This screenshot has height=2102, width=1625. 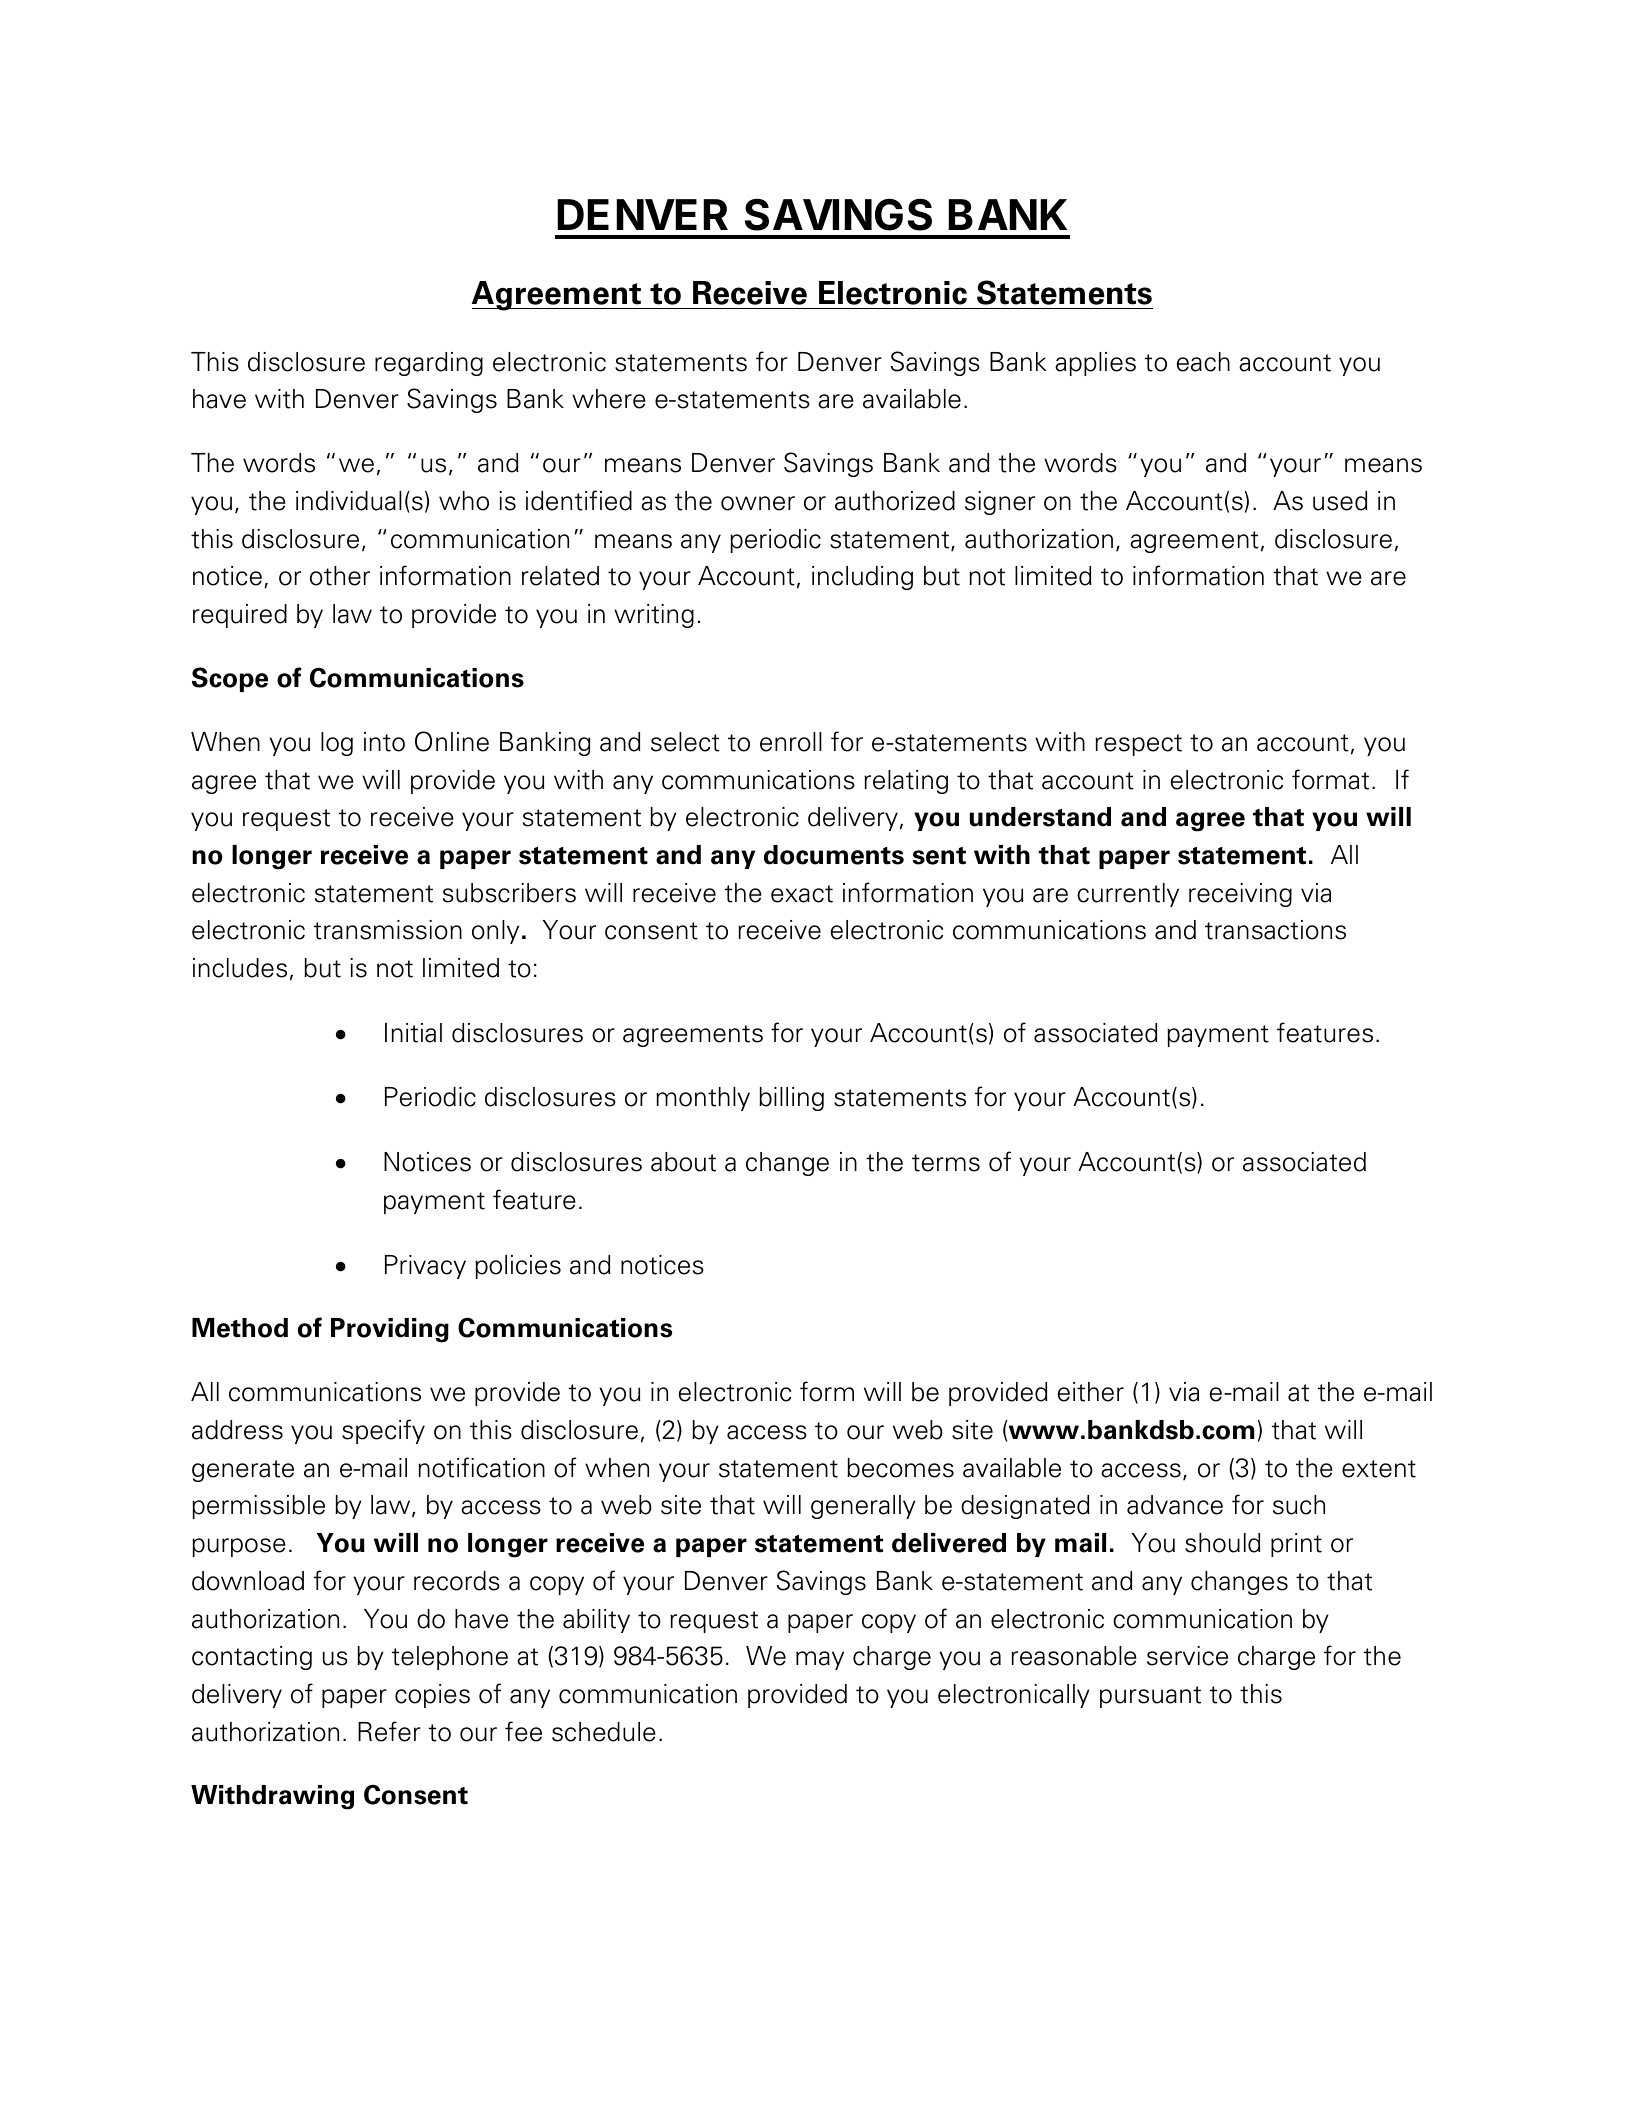 What do you see at coordinates (820, 1660) in the screenshot?
I see `may` at bounding box center [820, 1660].
